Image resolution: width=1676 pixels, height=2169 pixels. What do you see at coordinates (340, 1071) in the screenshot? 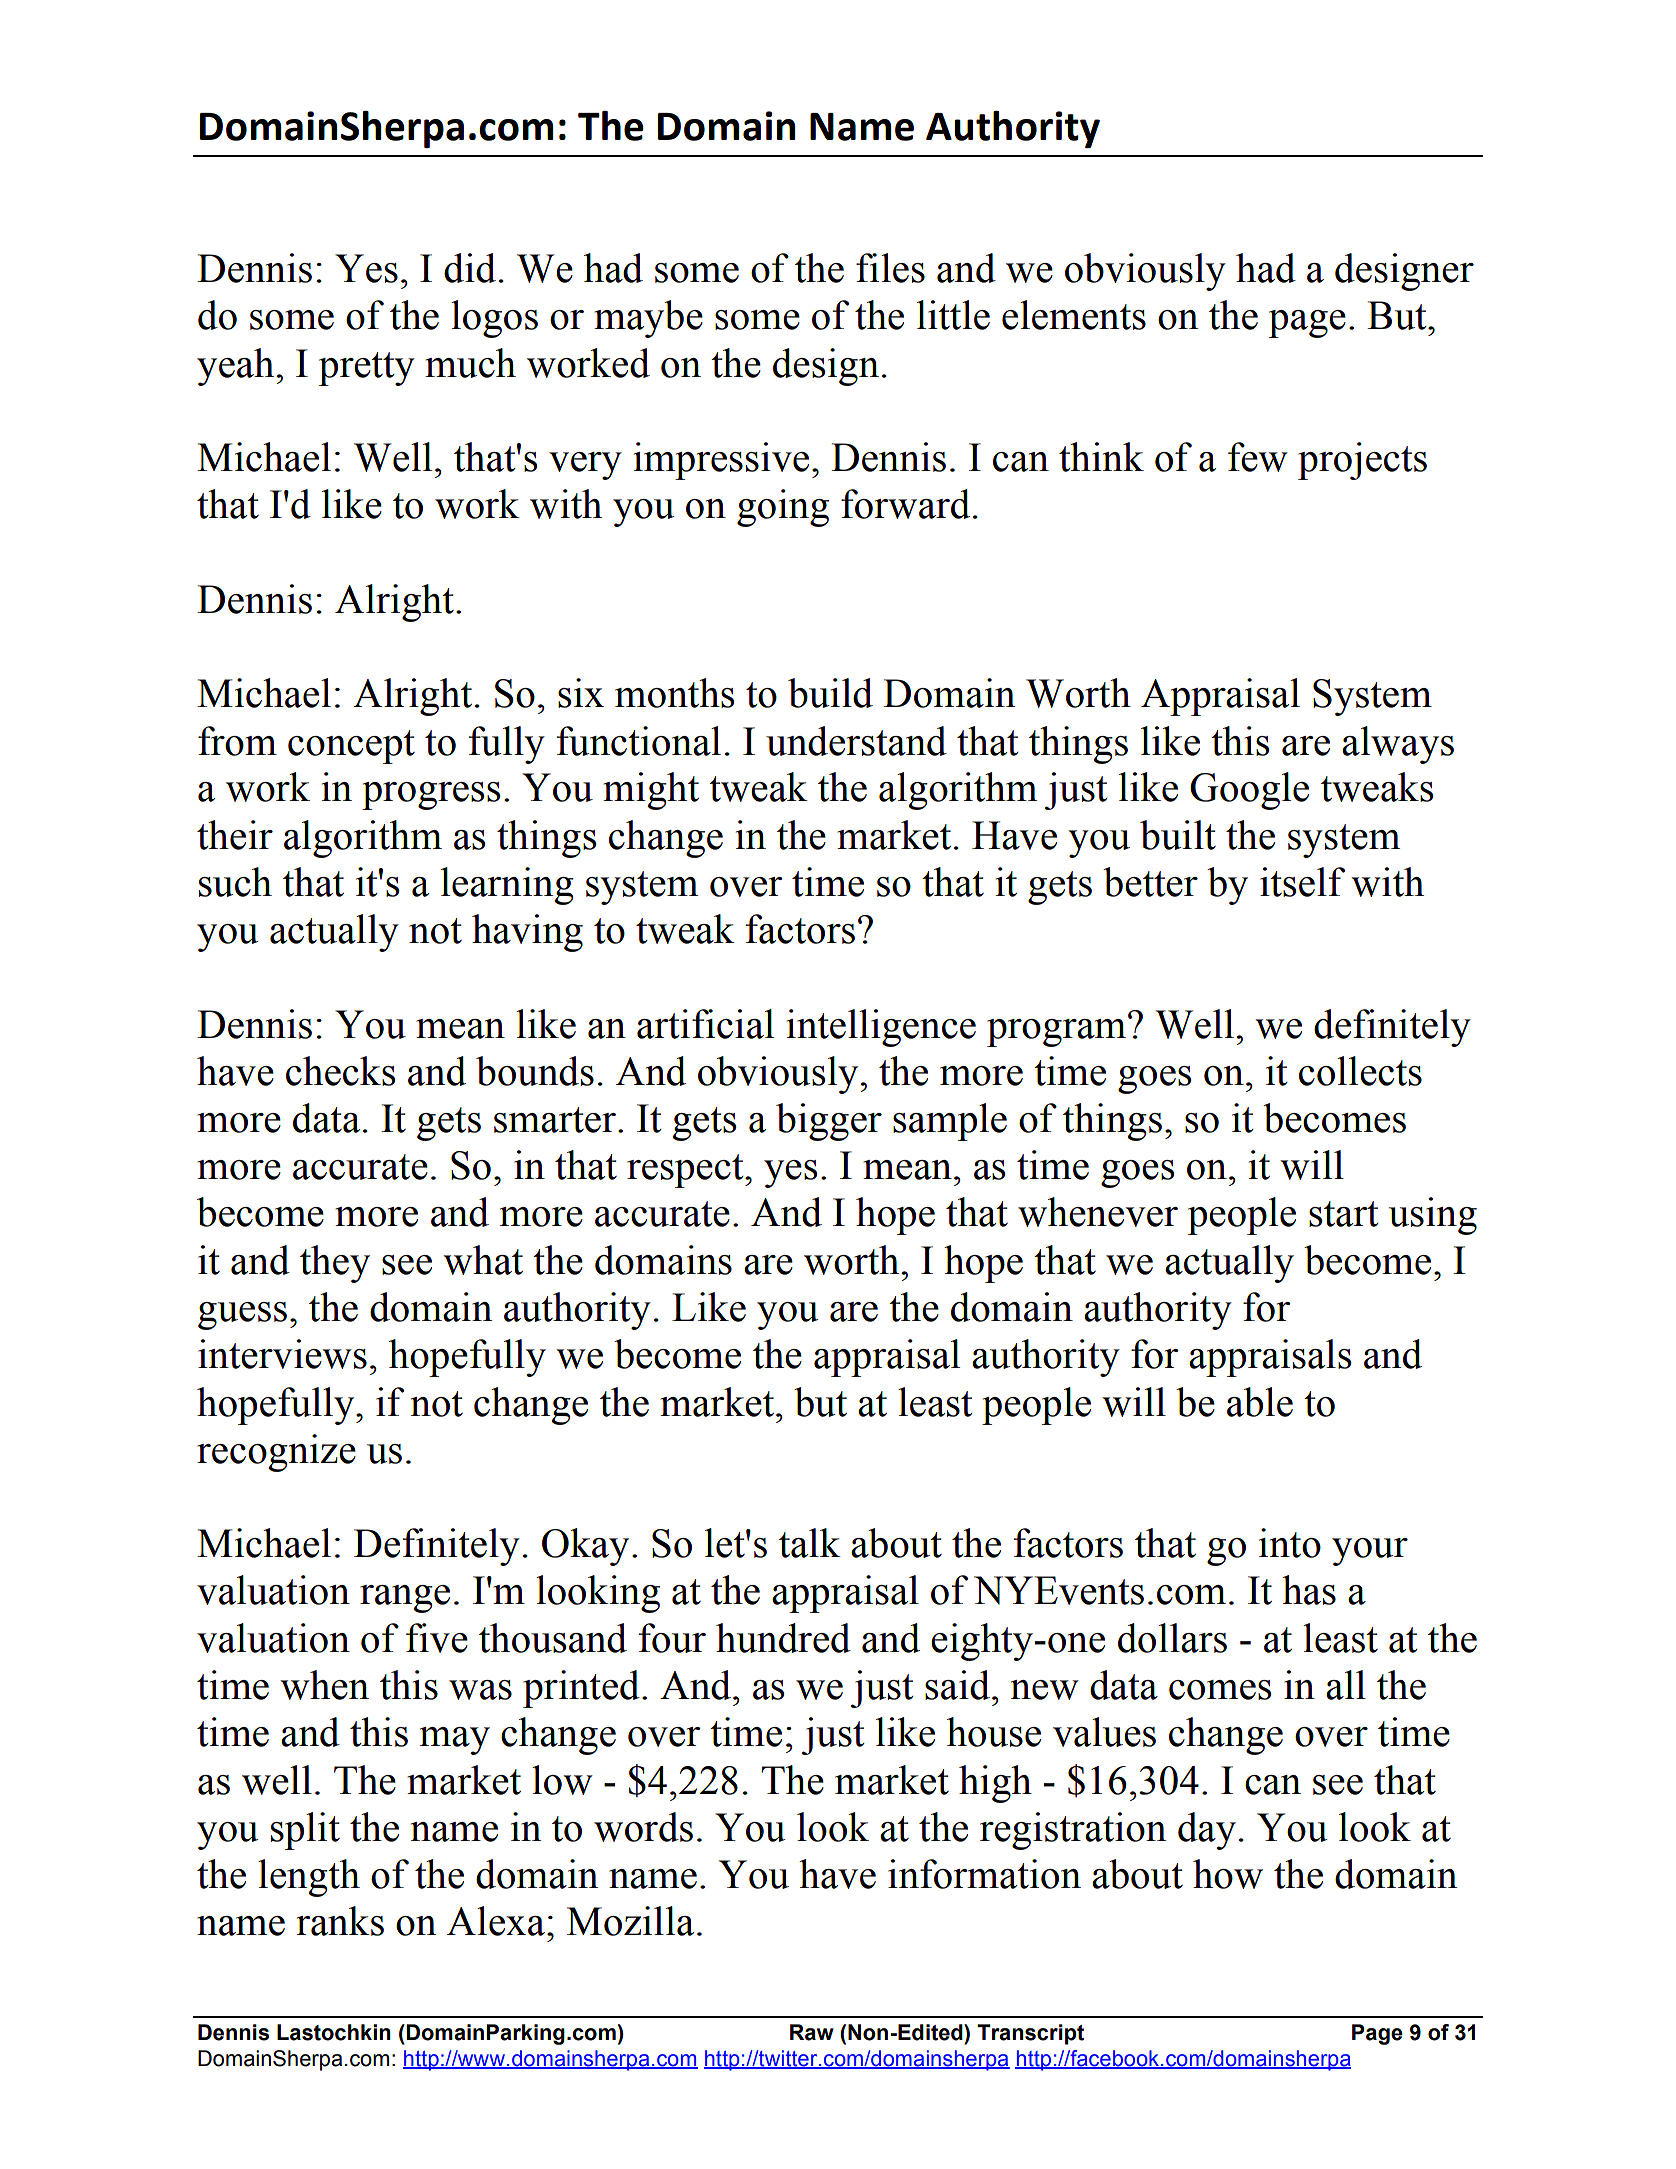
I see `checks` at bounding box center [340, 1071].
